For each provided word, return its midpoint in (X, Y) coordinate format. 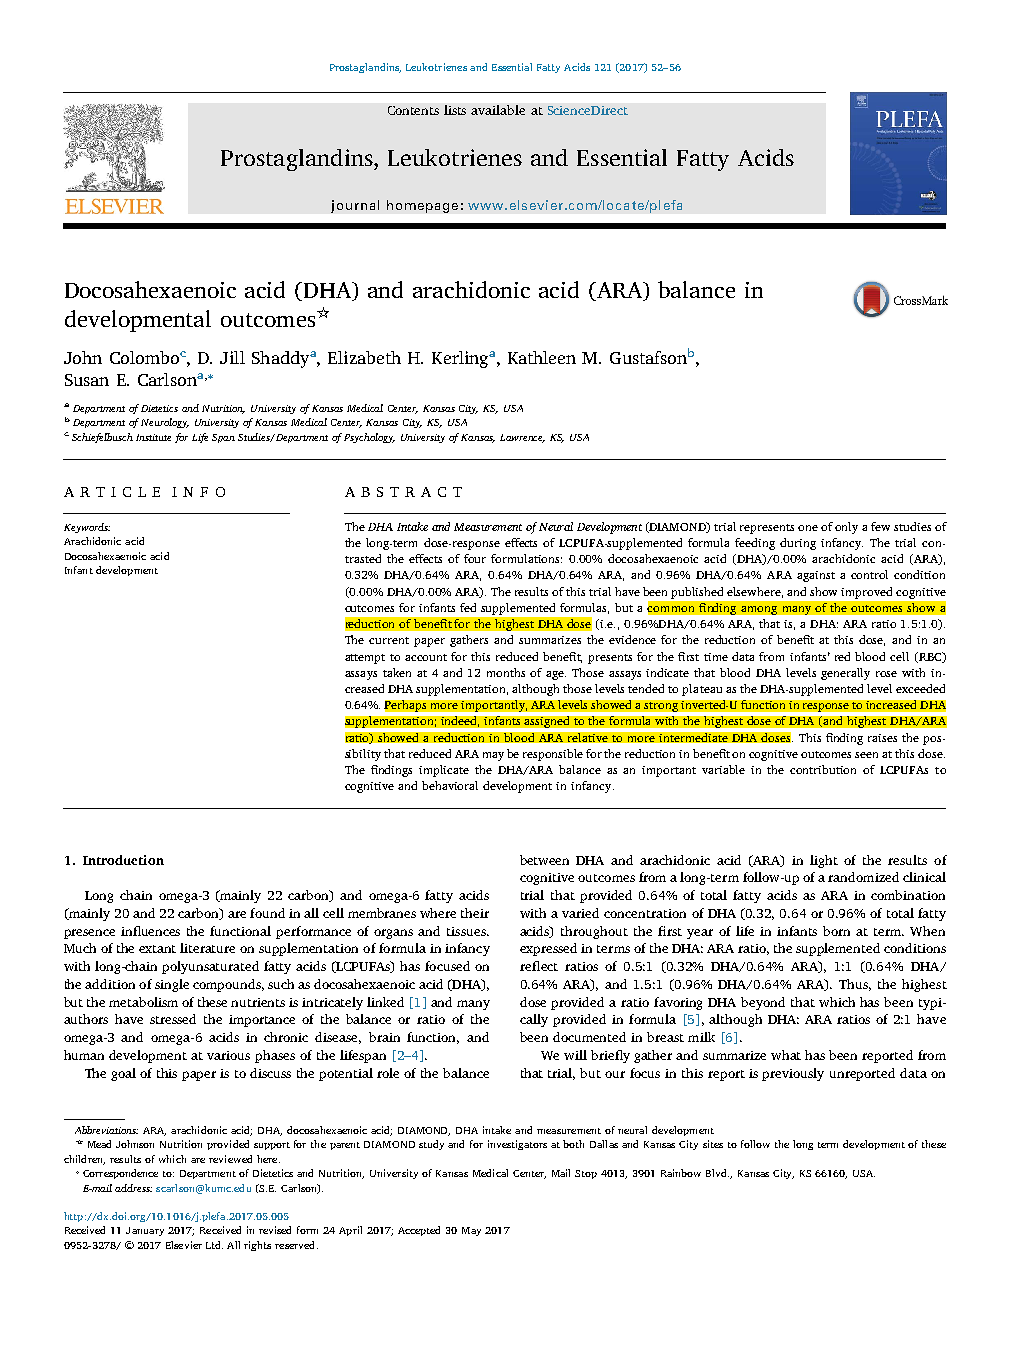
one (808, 528)
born (836, 931)
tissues (467, 931)
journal (355, 206)
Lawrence (522, 438)
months (506, 672)
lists (455, 110)
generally (845, 674)
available (498, 110)
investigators (517, 1145)
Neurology (165, 423)
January (145, 1231)
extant (157, 949)
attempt (365, 659)
